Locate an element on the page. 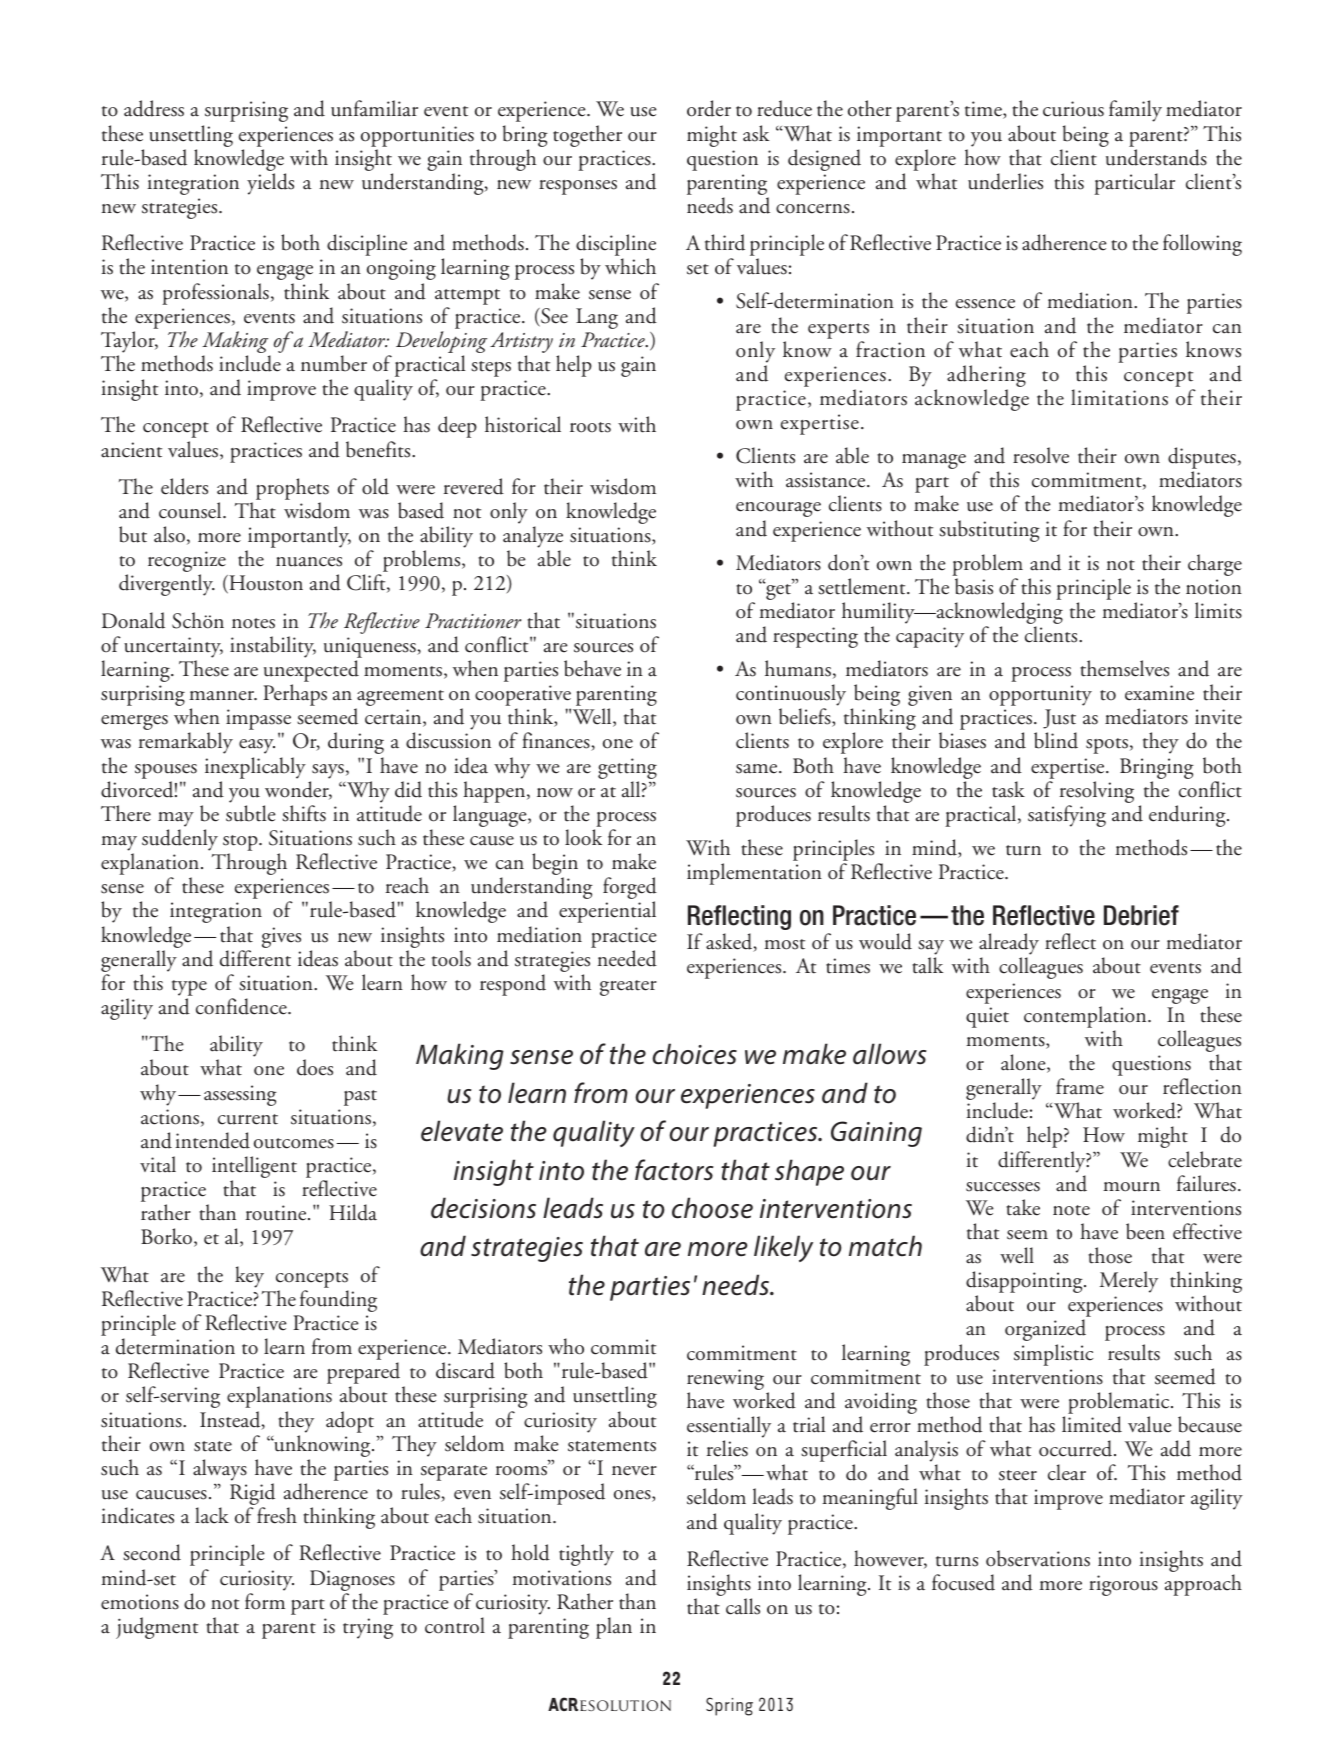 The image size is (1343, 1738). themselves is located at coordinates (1124, 668).
